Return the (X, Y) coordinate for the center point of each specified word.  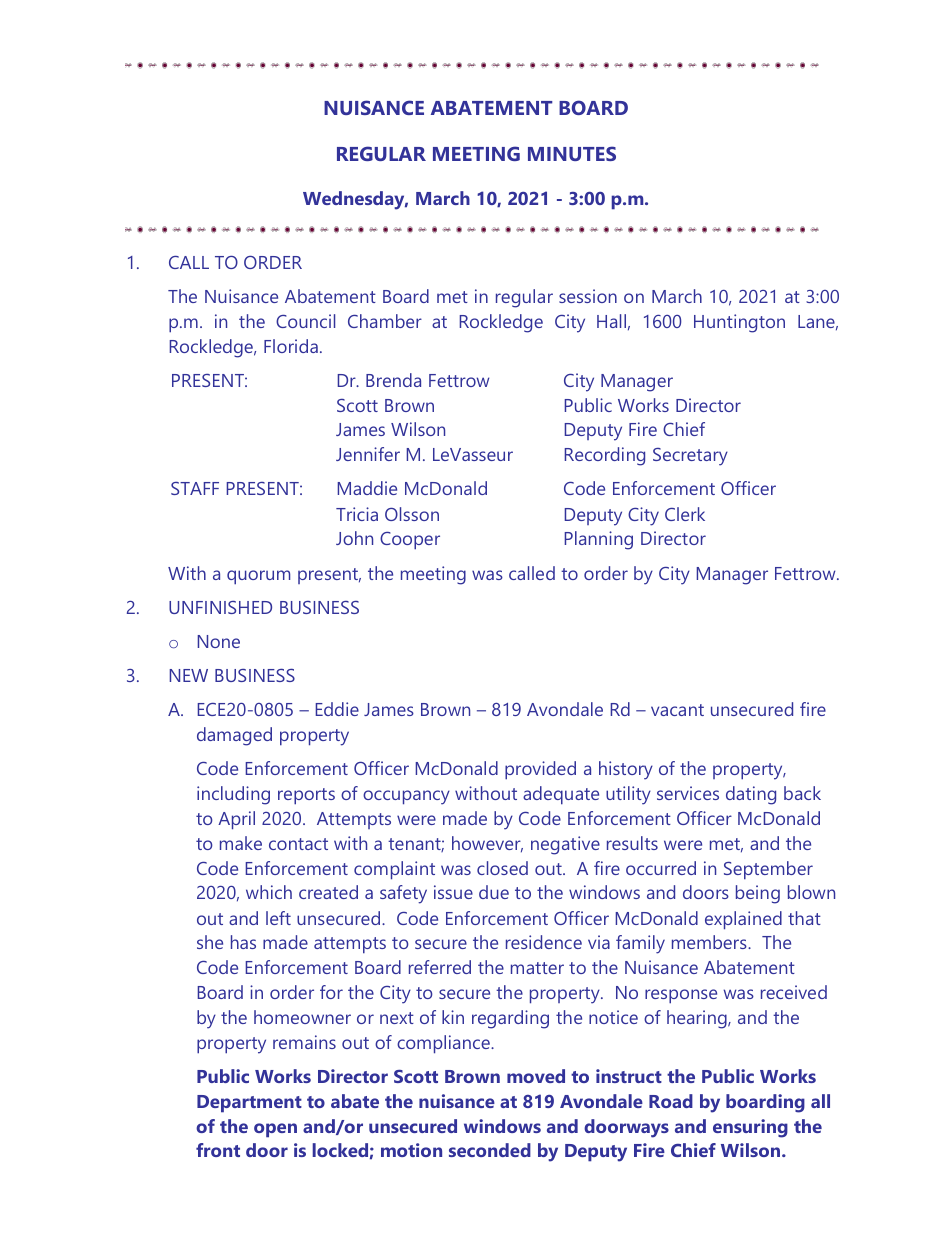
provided (540, 770)
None (218, 641)
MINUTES (572, 153)
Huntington (739, 323)
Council (305, 321)
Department (249, 1104)
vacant (677, 710)
